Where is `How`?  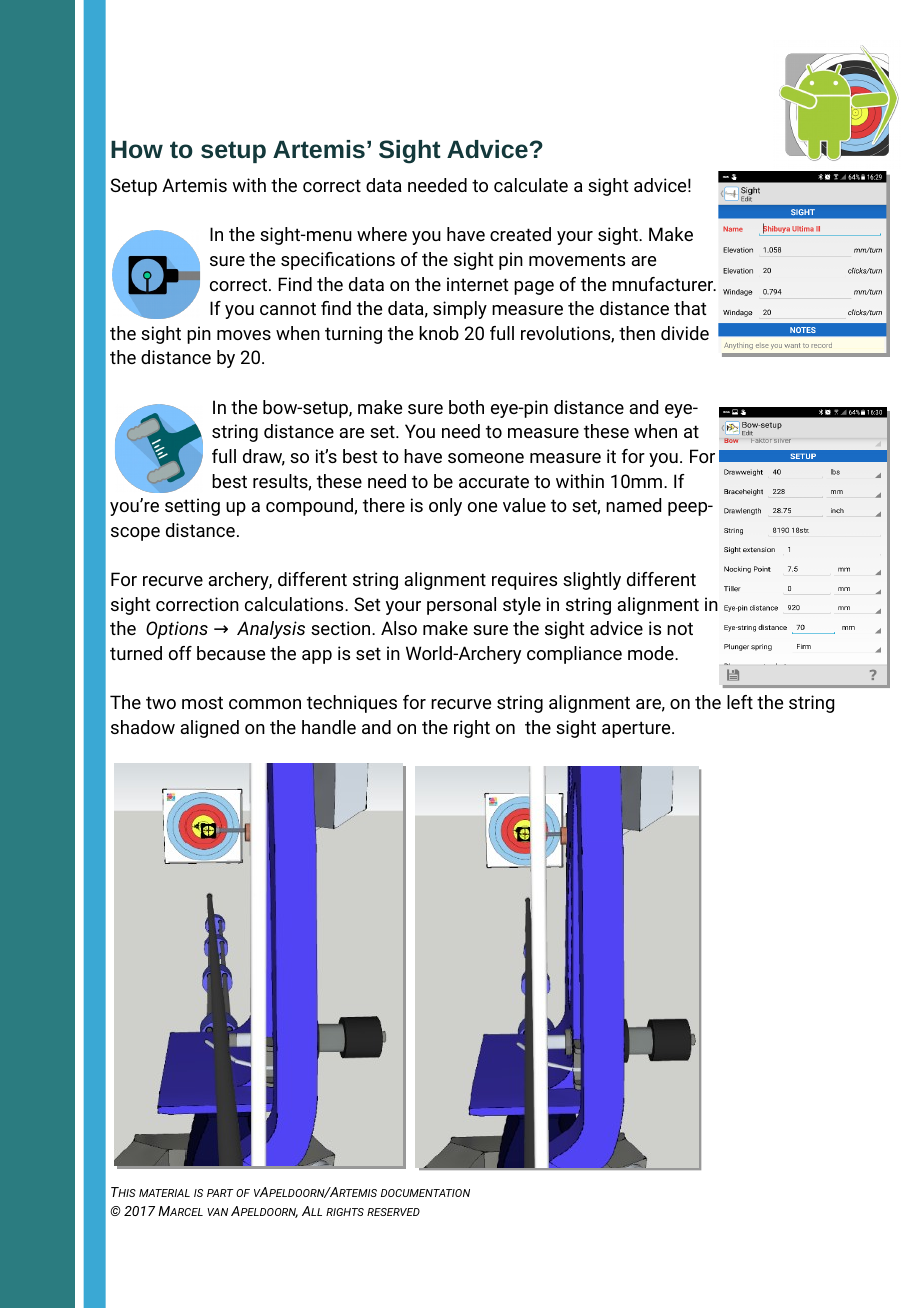
How is located at coordinates (137, 150).
